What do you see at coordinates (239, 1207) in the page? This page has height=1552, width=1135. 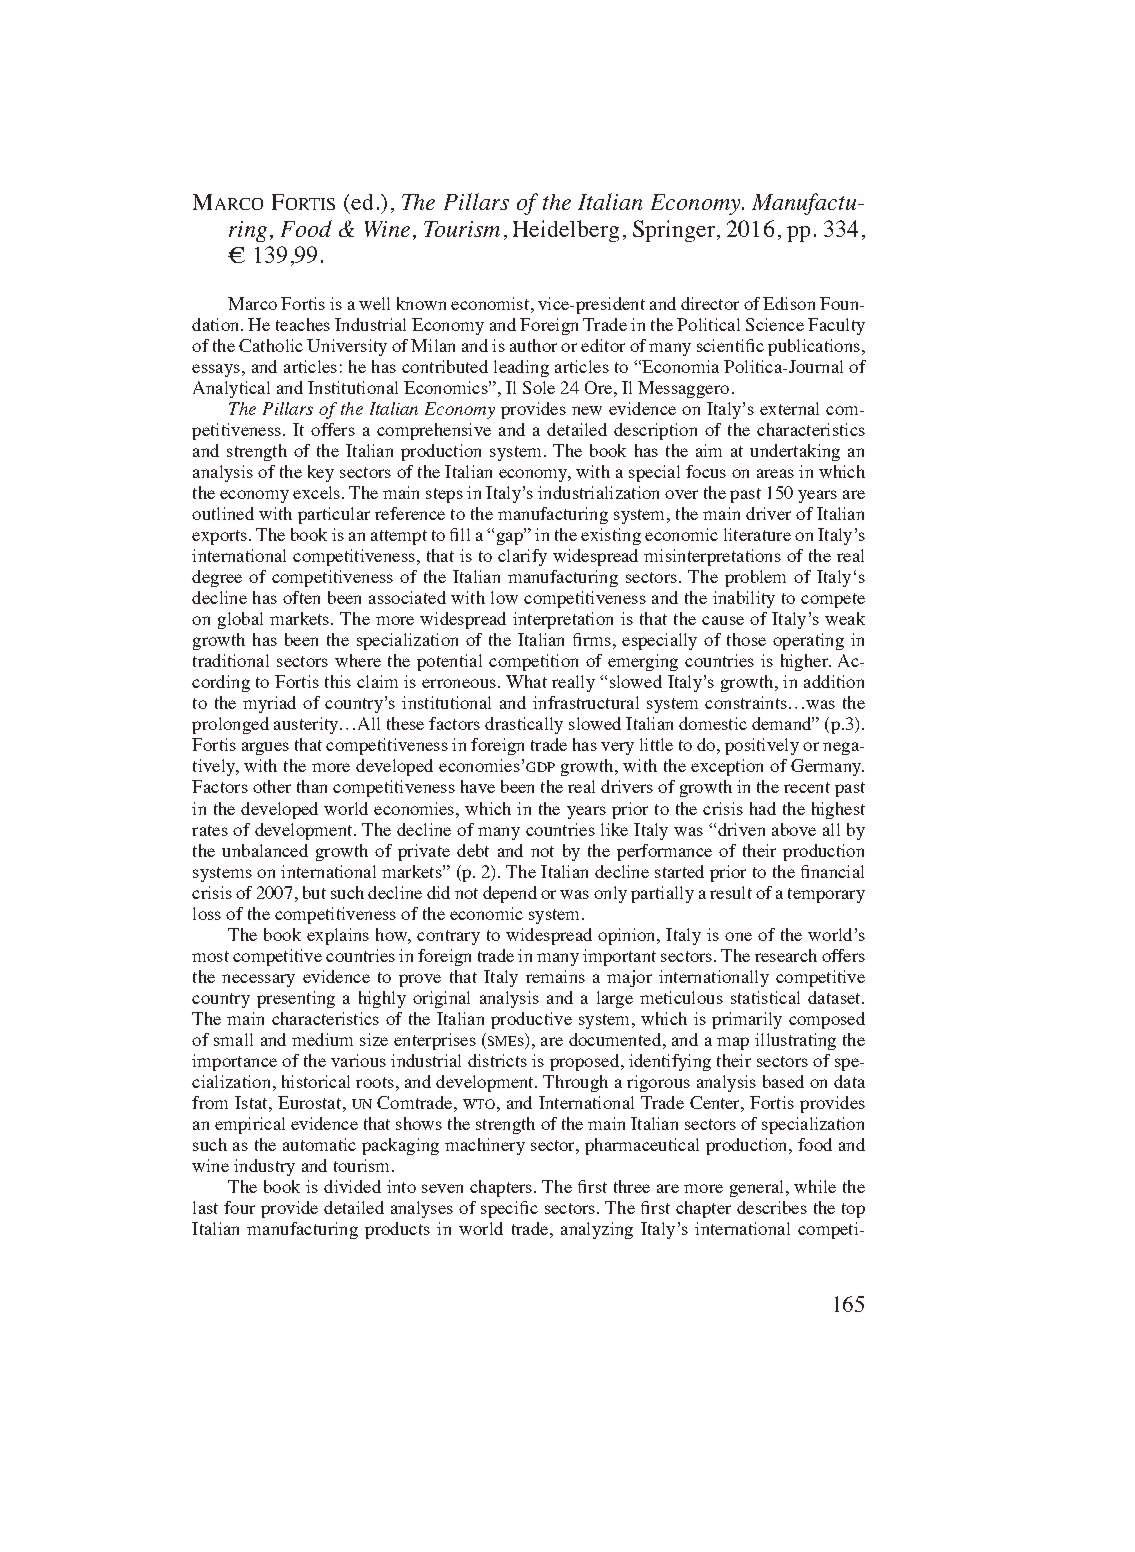 I see `four` at bounding box center [239, 1207].
